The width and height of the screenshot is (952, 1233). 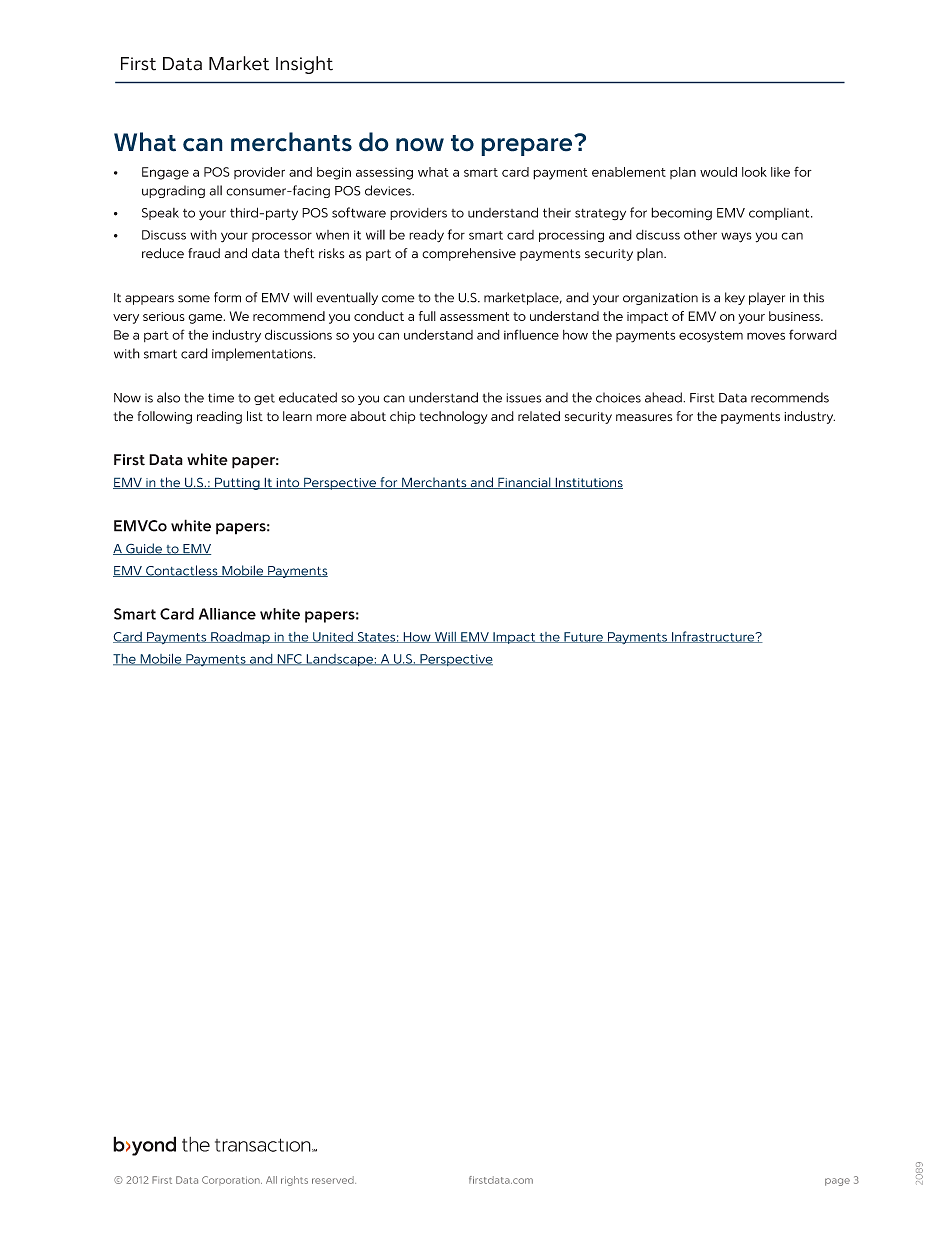 I want to click on prepare, so click(x=526, y=147).
